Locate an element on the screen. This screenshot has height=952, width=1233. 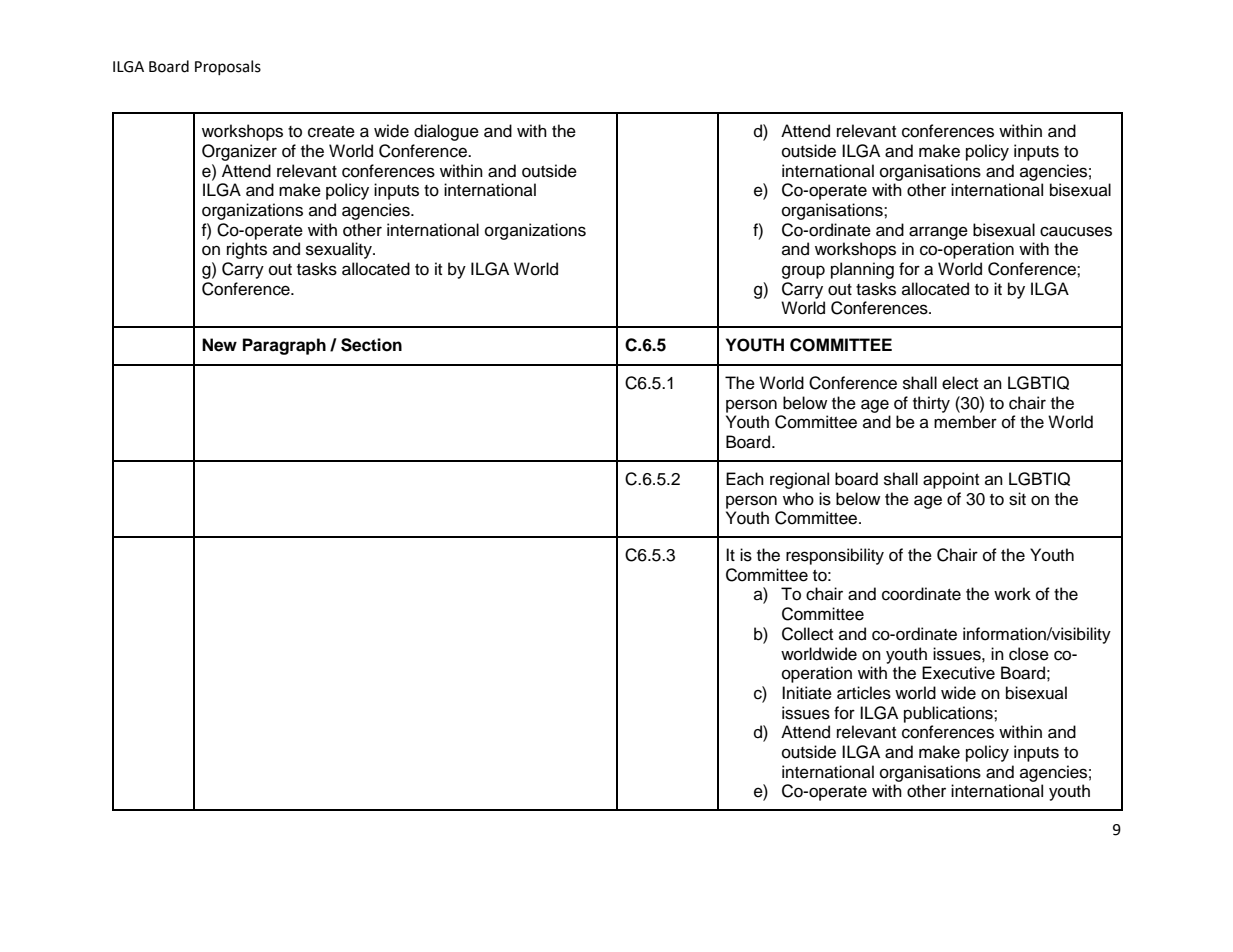
caucuses is located at coordinates (1076, 231).
